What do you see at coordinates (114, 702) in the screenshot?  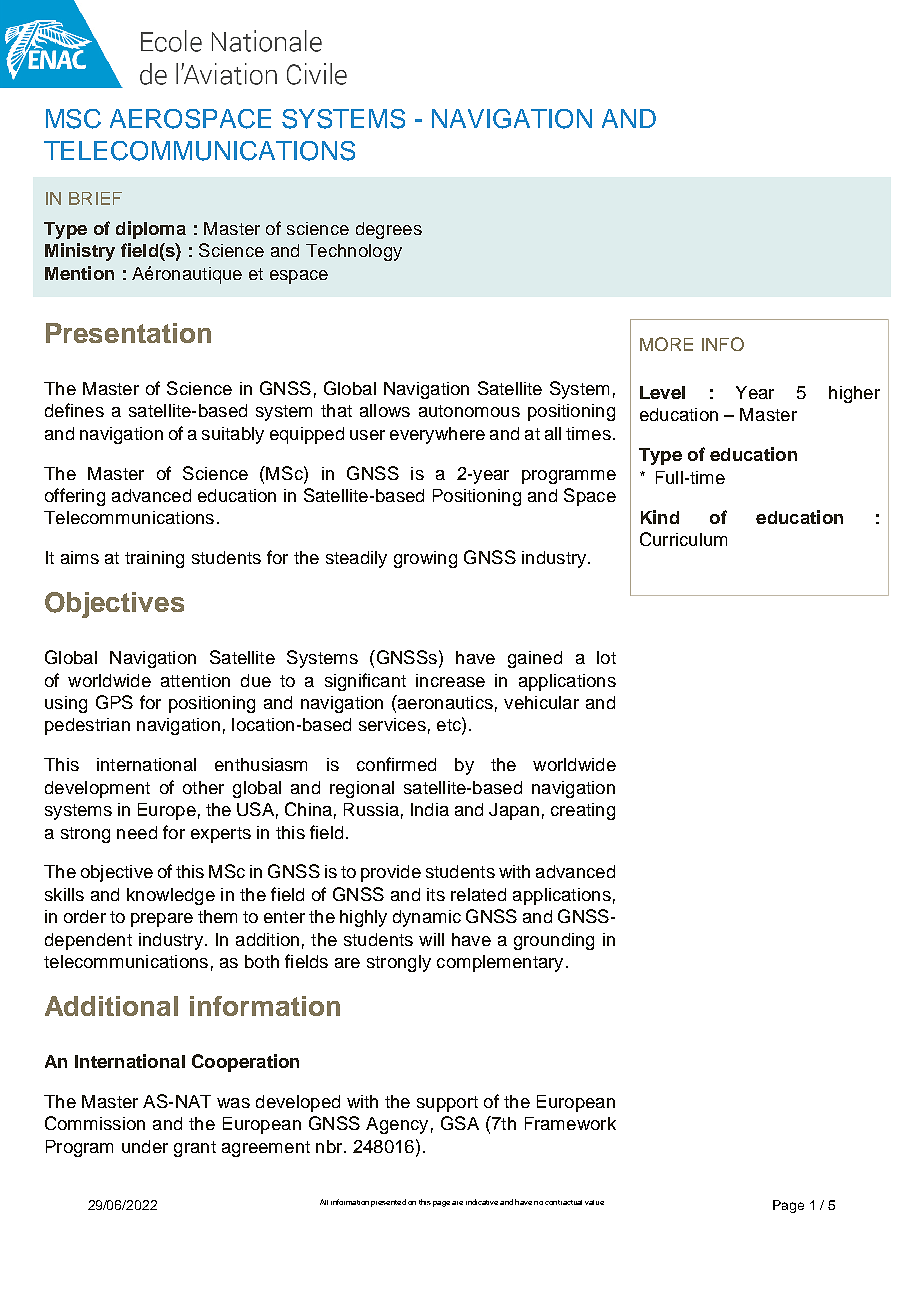 I see `GPS` at bounding box center [114, 702].
